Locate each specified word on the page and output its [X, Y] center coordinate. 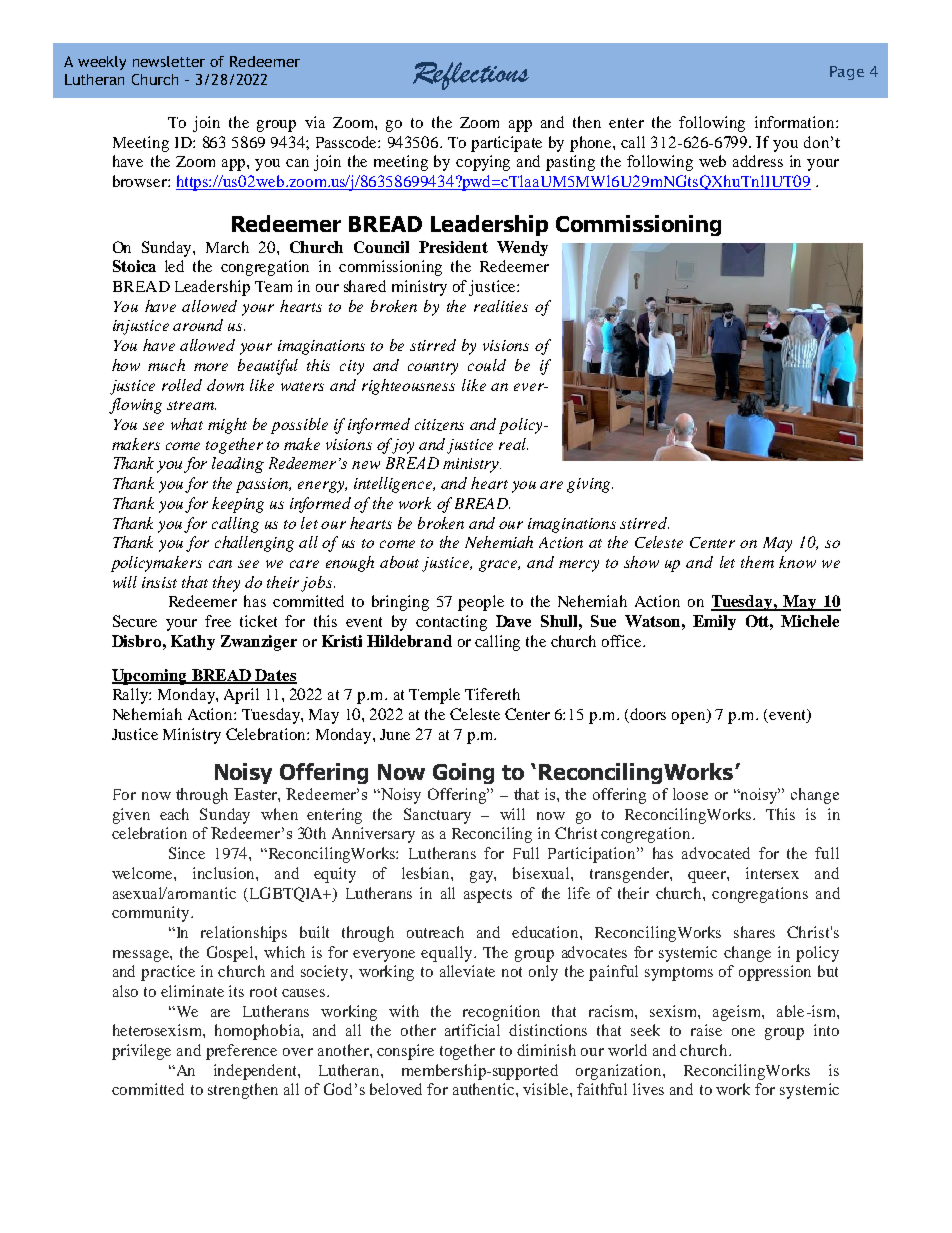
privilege [141, 1052]
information [796, 122]
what [187, 424]
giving [590, 485]
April [241, 696]
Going [463, 773]
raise [706, 1030]
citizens [439, 425]
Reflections [471, 76]
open [690, 718]
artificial [472, 1030]
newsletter [169, 61]
